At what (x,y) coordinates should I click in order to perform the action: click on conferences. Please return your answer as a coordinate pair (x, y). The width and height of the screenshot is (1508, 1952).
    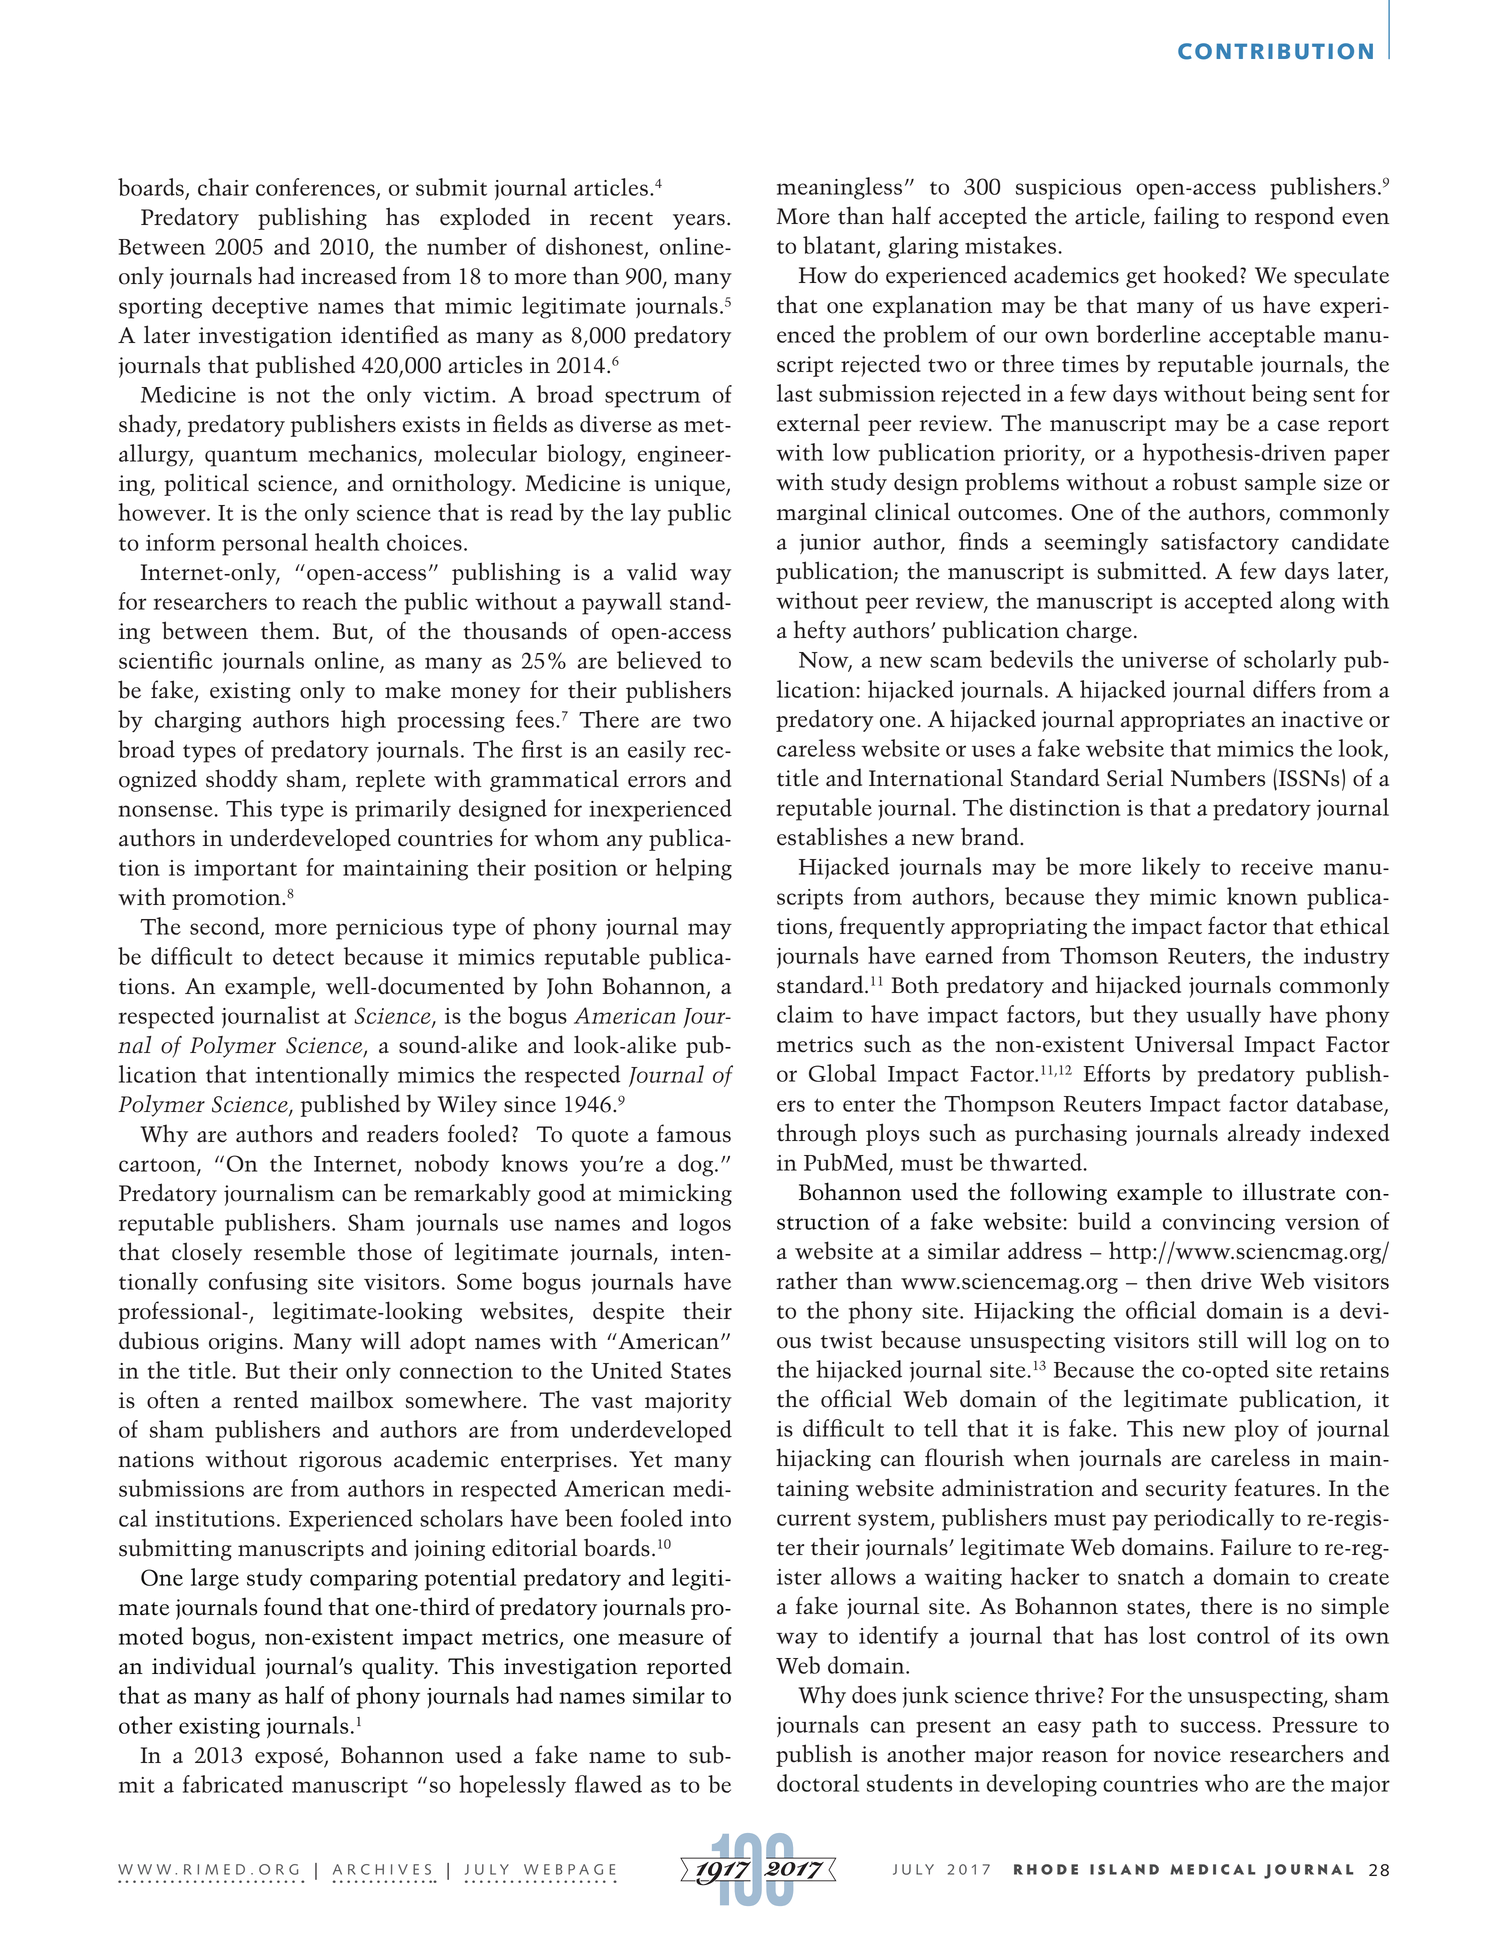
    Looking at the image, I should click on (315, 187).
